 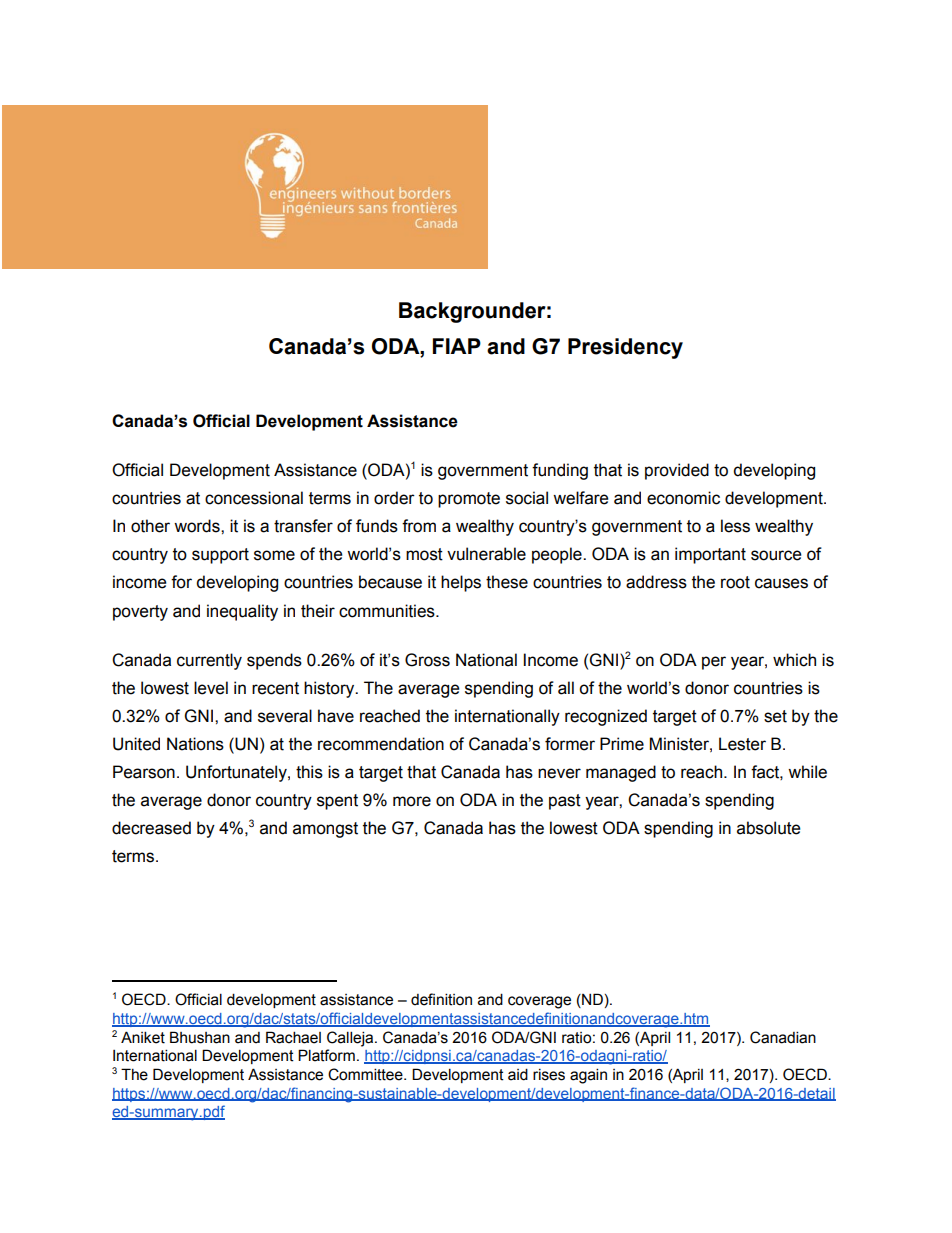 What do you see at coordinates (151, 828) in the screenshot?
I see `decreased` at bounding box center [151, 828].
